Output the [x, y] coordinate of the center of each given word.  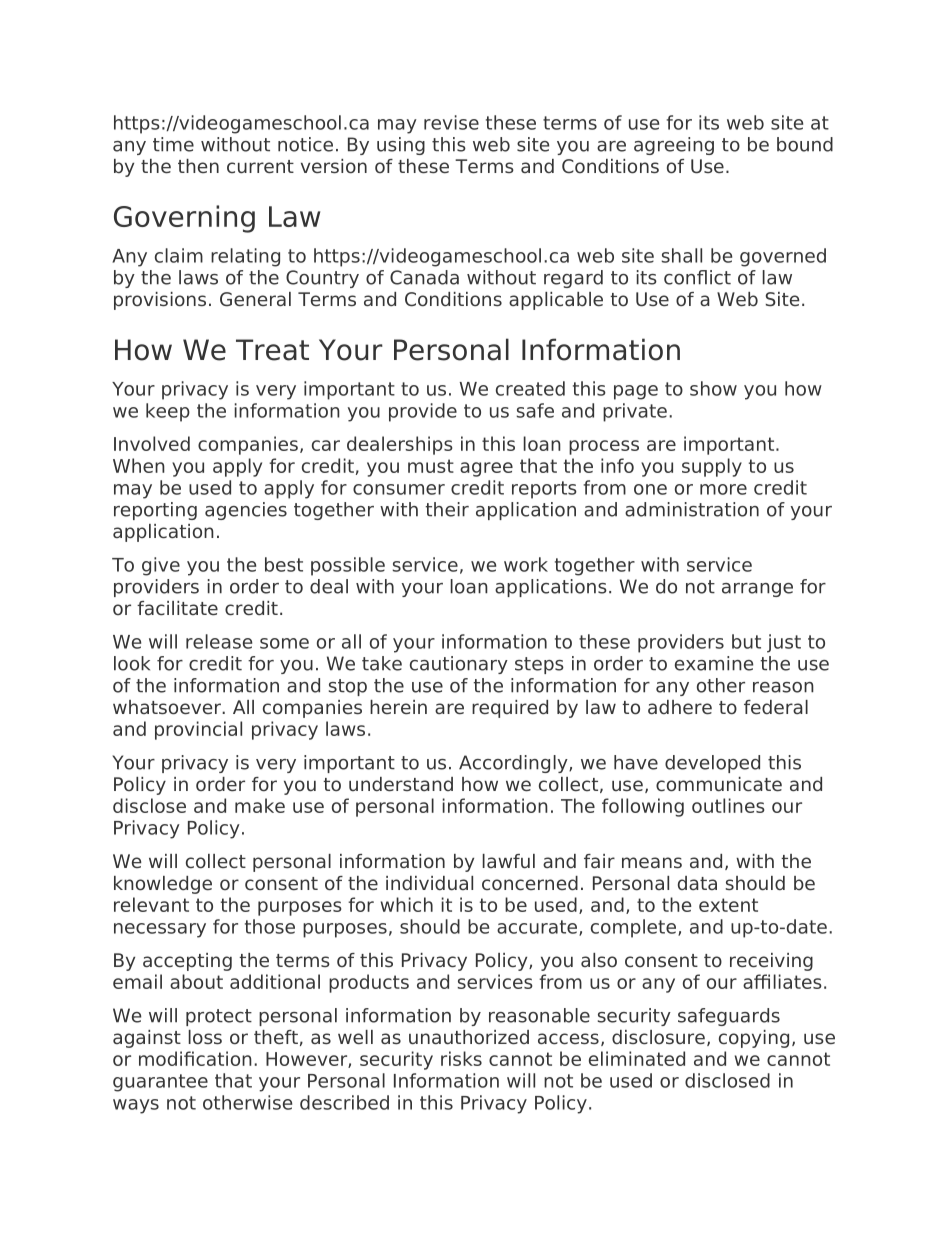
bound [805, 144]
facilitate [177, 608]
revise [451, 122]
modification [195, 1058]
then [198, 166]
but [746, 641]
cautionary [459, 665]
